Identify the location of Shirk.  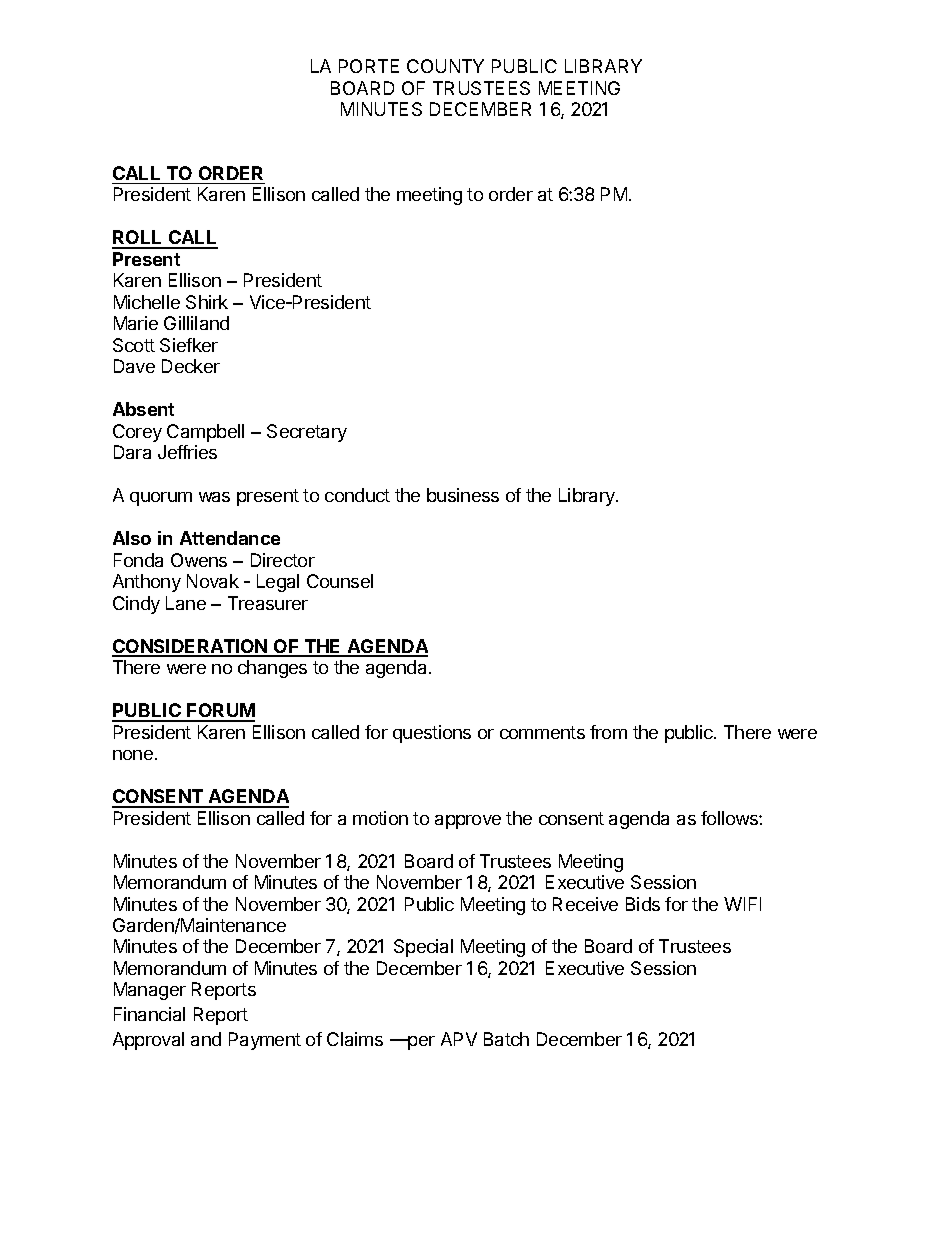
(207, 302).
